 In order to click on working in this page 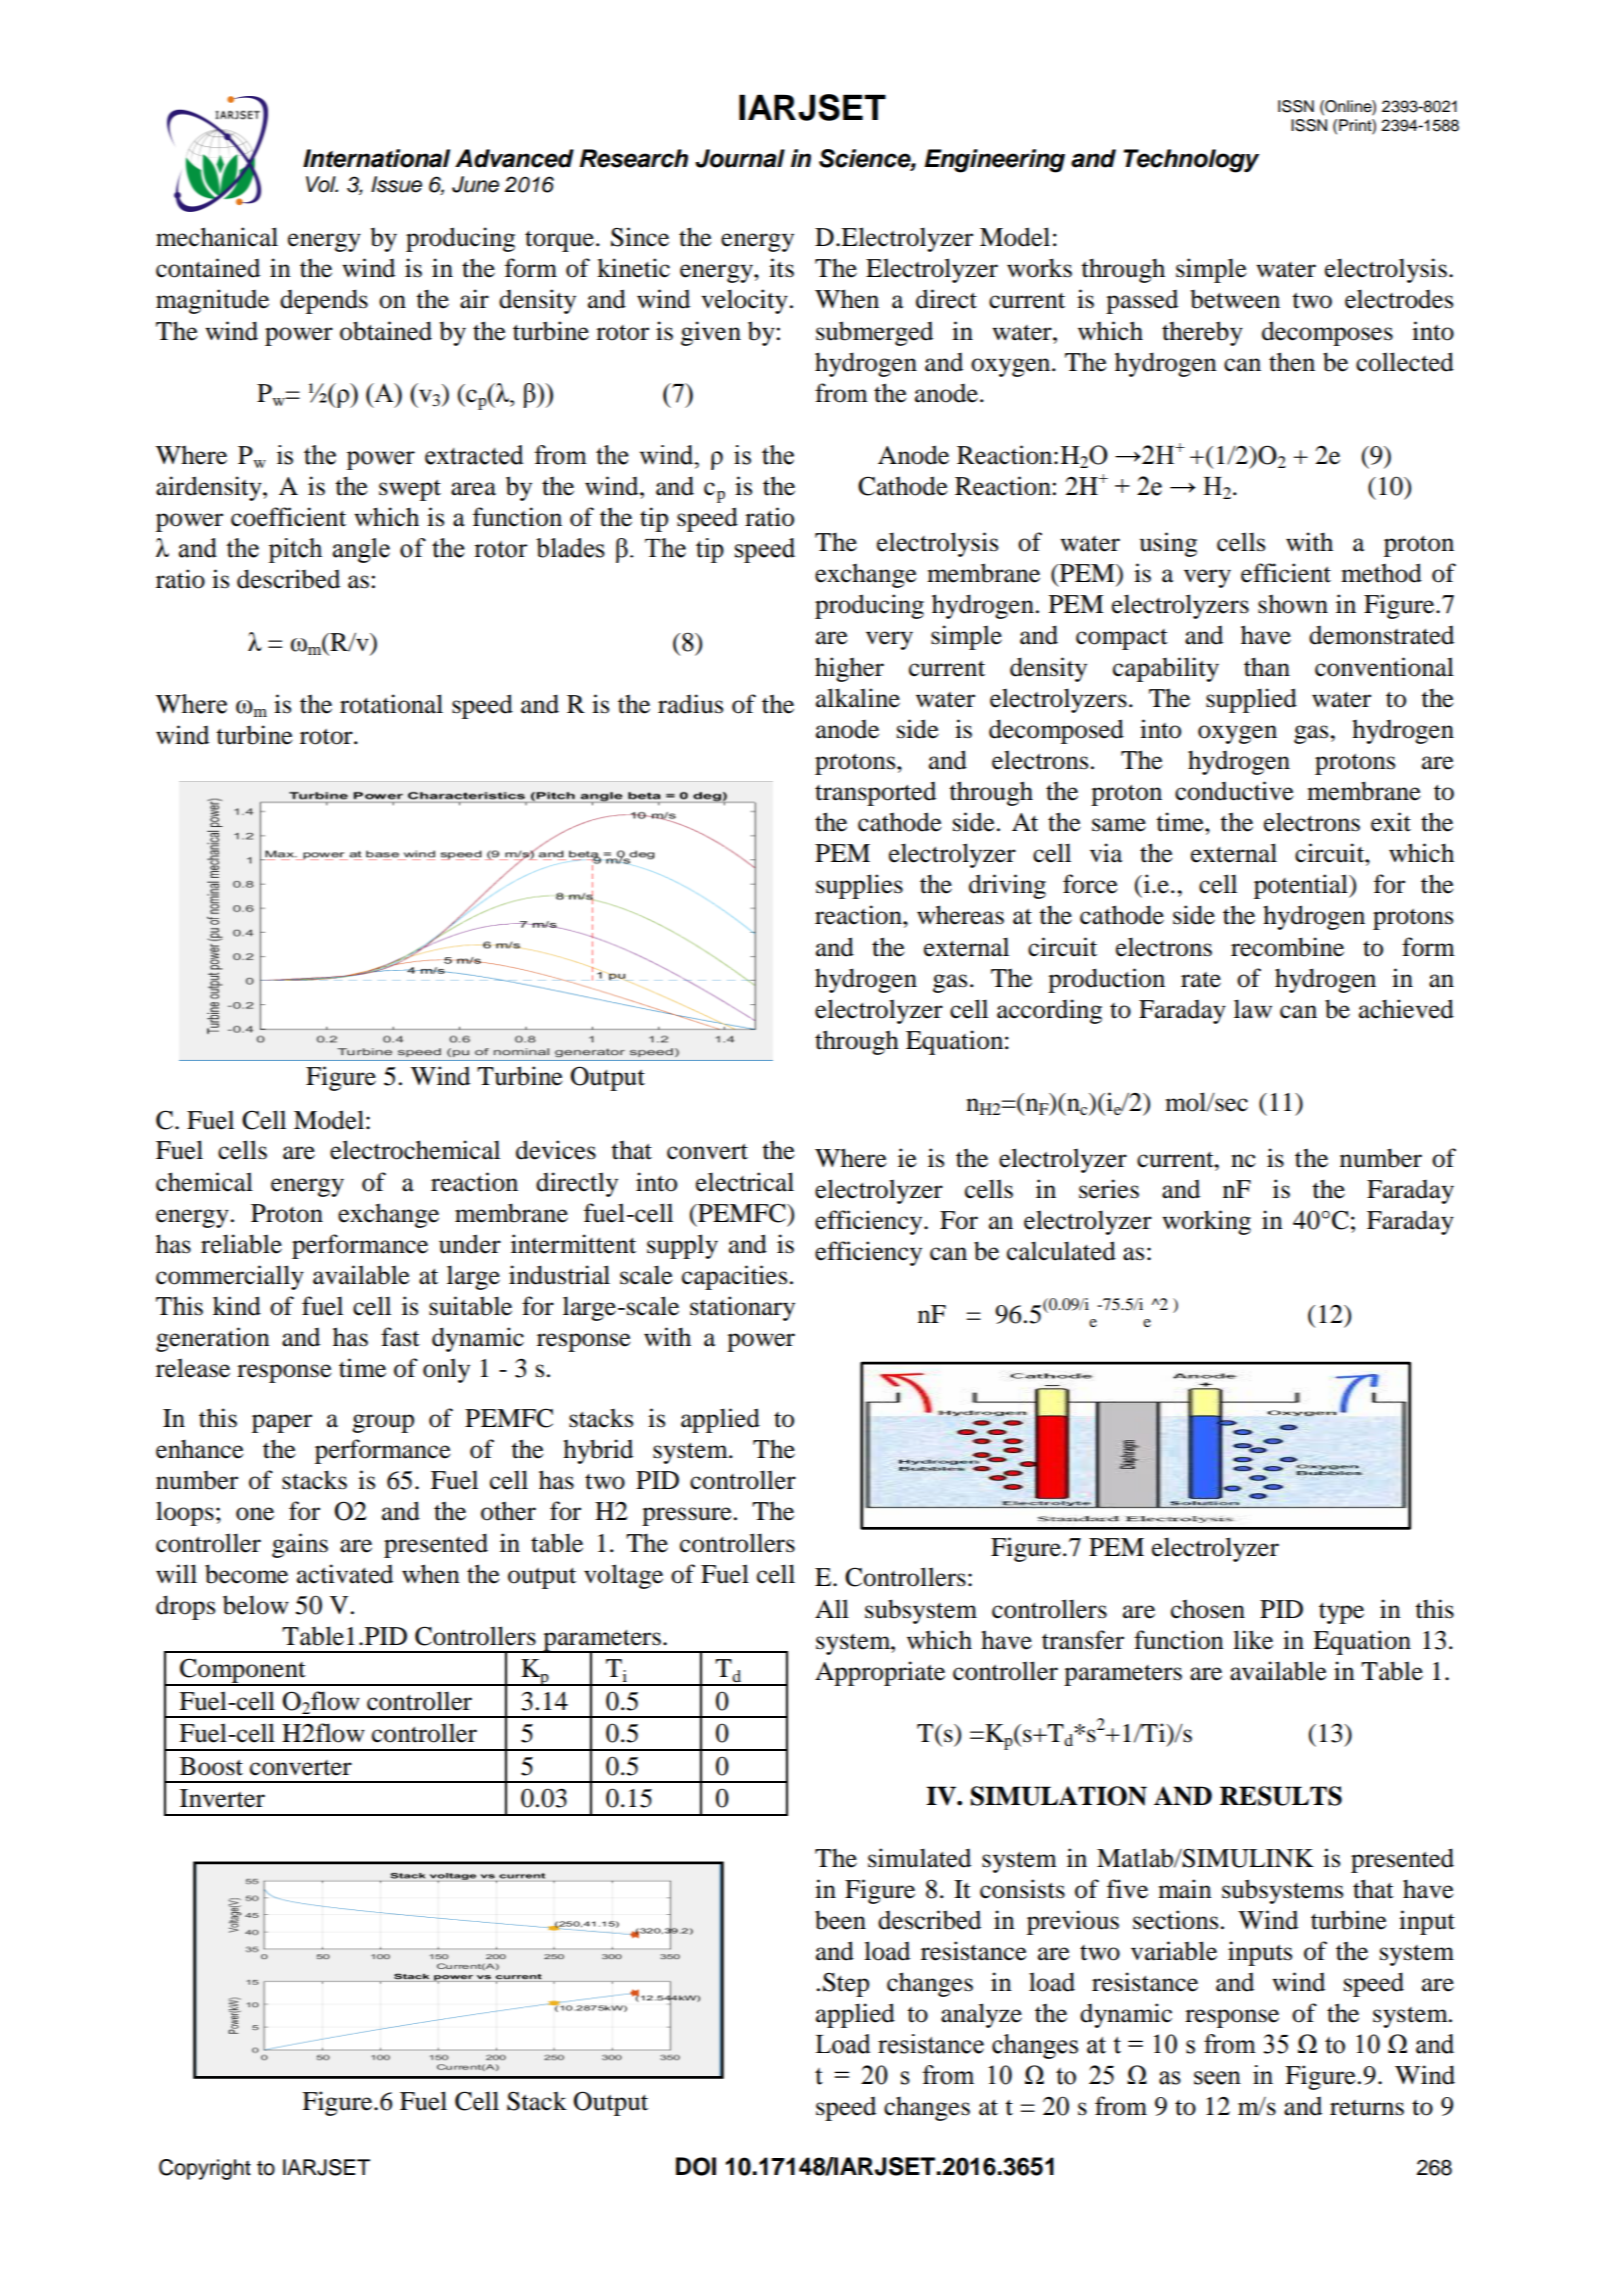, I will do `click(1206, 1222)`.
